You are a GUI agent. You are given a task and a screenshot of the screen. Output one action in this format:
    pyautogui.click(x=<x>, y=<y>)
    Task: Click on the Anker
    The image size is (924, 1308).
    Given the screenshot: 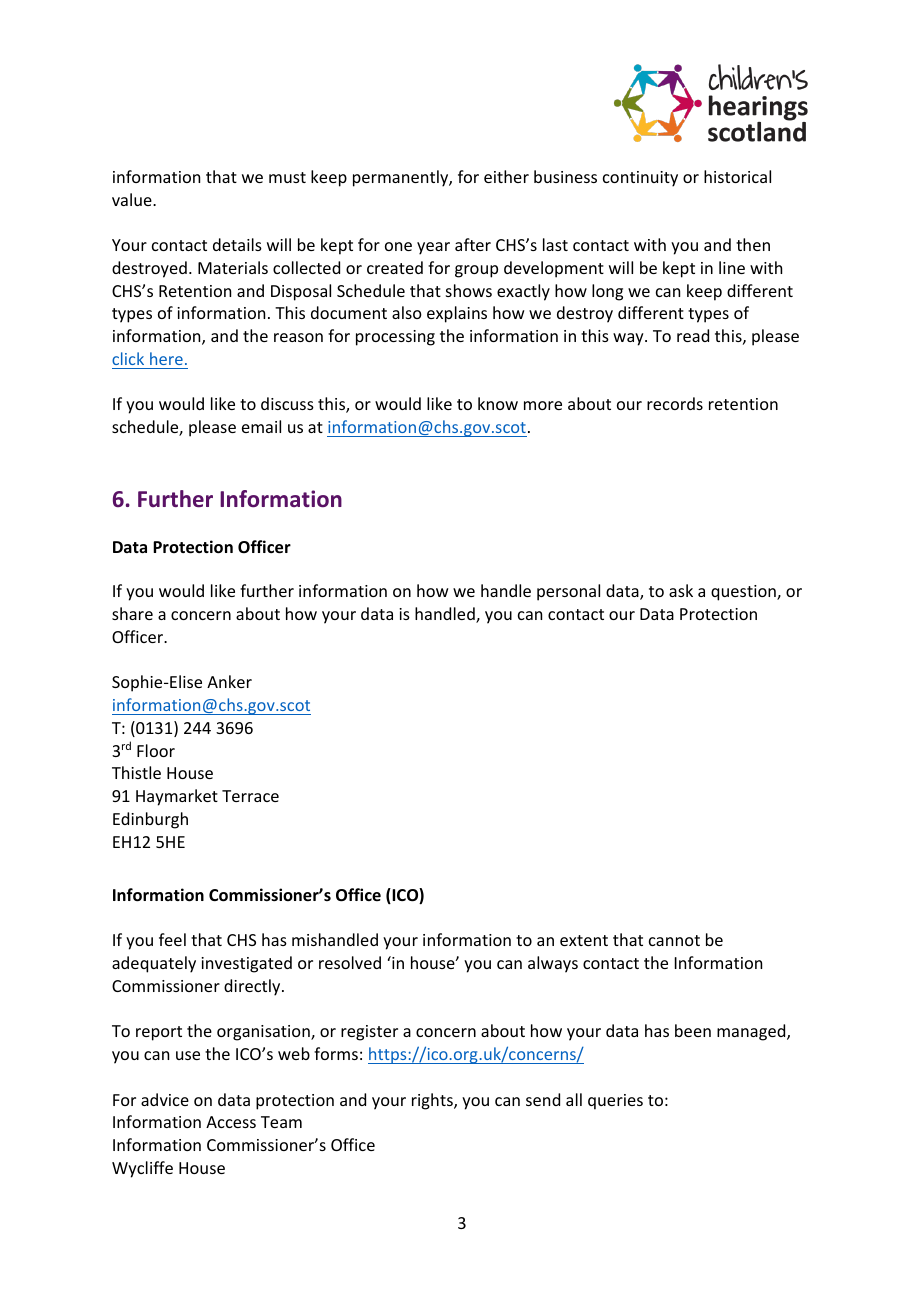 What is the action you would take?
    pyautogui.click(x=229, y=681)
